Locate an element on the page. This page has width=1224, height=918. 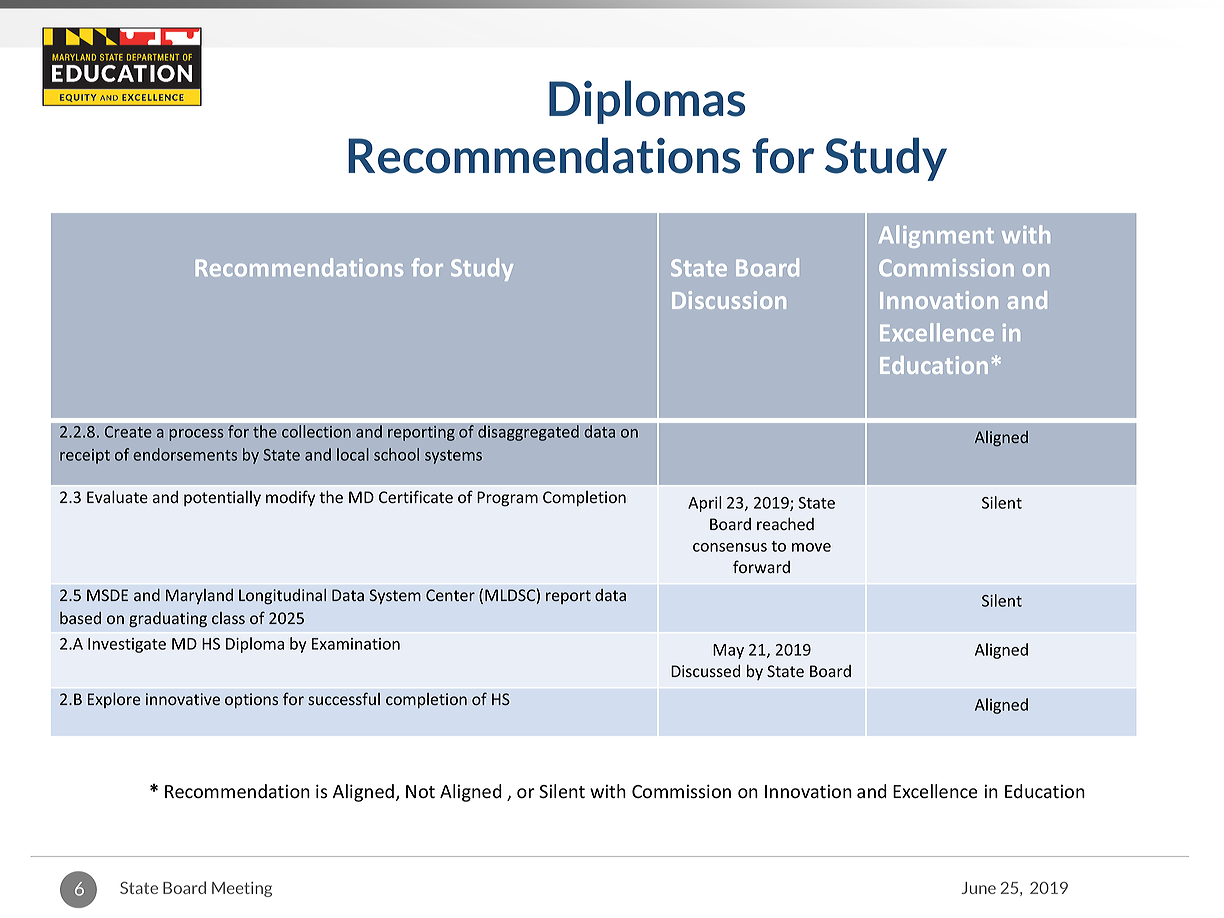
Discussion is located at coordinates (729, 300).
